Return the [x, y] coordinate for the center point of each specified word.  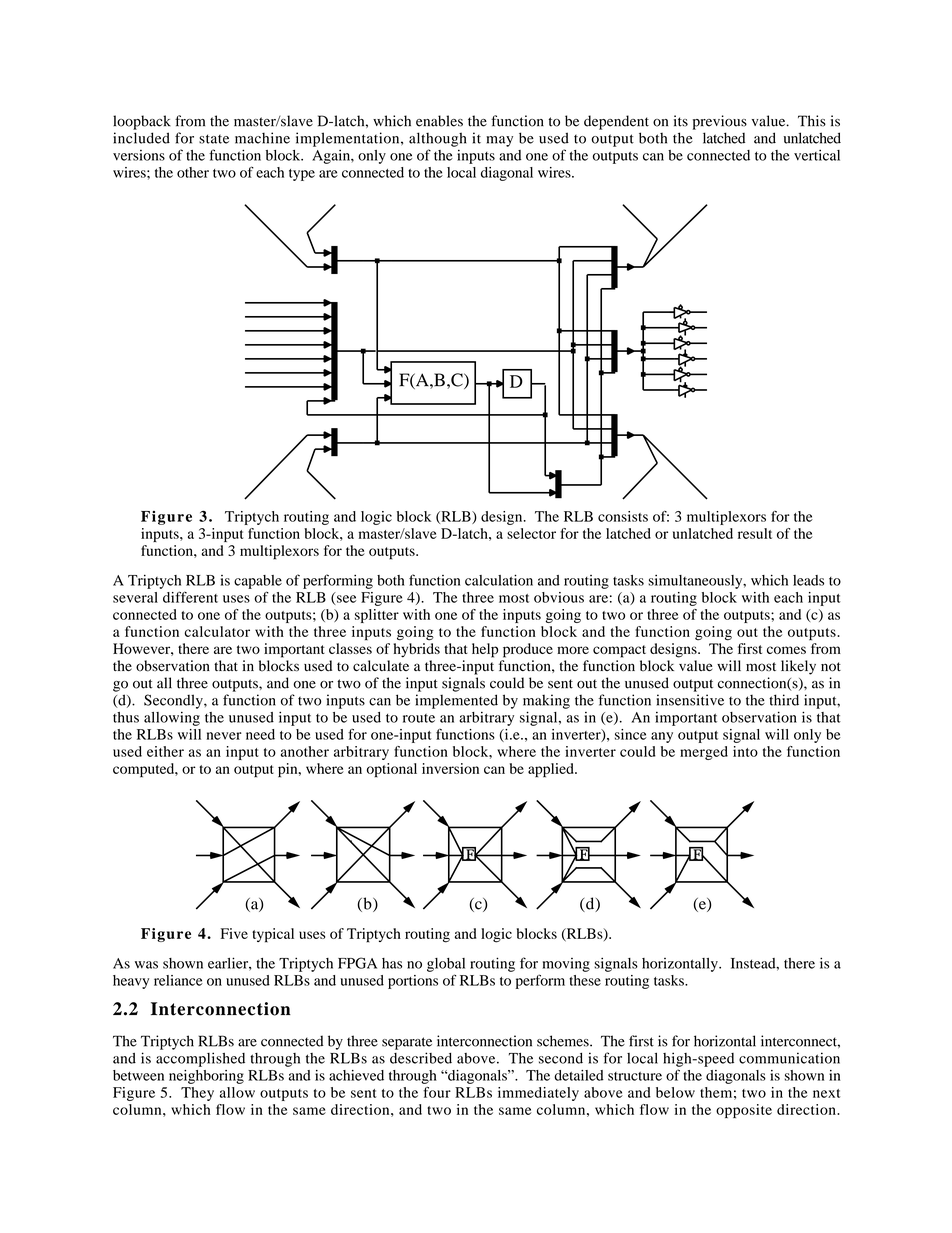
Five [234, 933]
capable [258, 582]
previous [720, 122]
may [499, 141]
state [214, 139]
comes [786, 650]
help [485, 650]
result [755, 533]
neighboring [206, 1077]
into [745, 751]
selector [531, 533]
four [437, 1092]
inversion [450, 768]
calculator [217, 631]
